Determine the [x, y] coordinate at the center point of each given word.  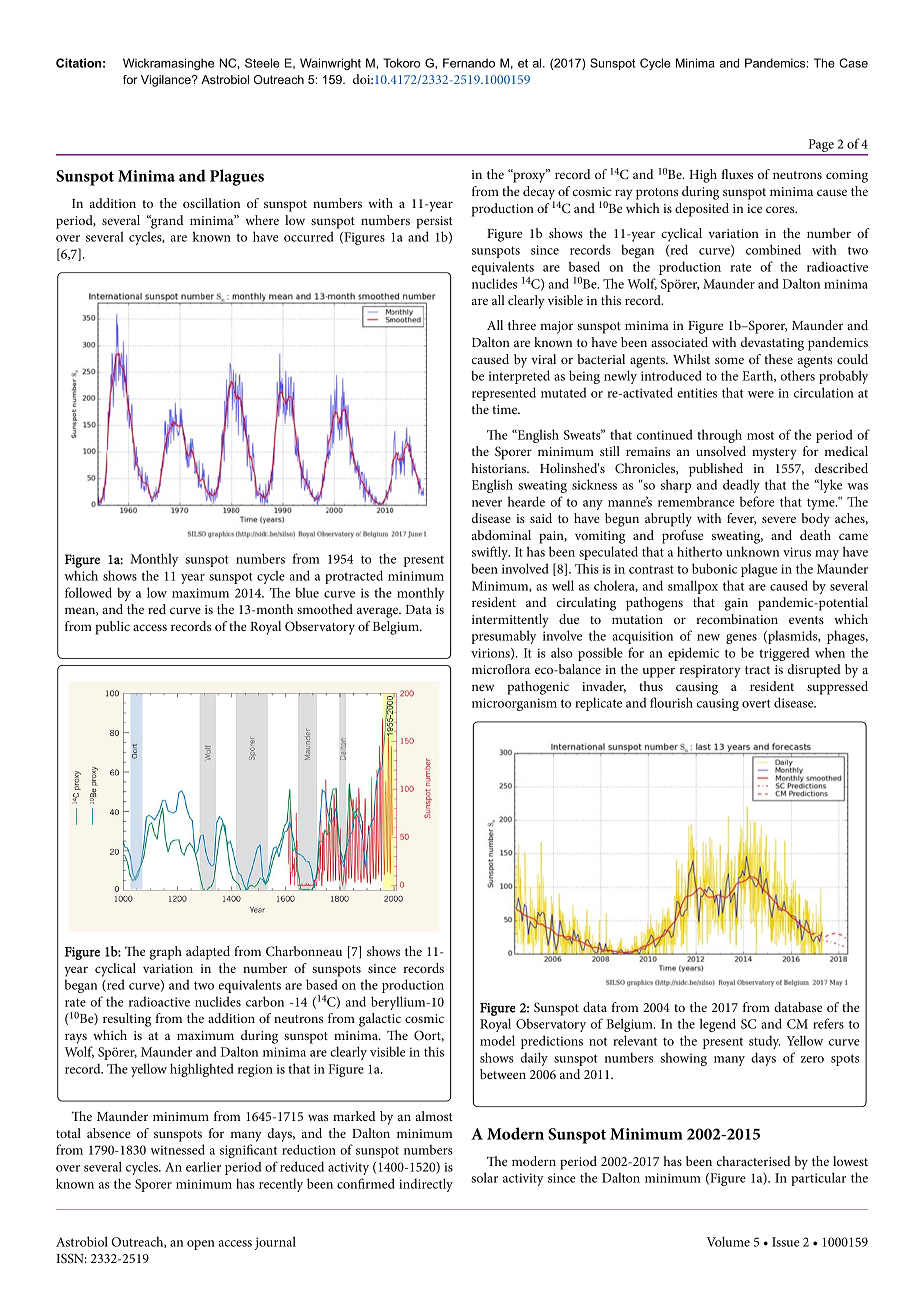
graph [166, 953]
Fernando [469, 63]
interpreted [519, 377]
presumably [503, 637]
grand [166, 222]
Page [821, 147]
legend [718, 1025]
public [112, 628]
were [761, 394]
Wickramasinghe [168, 64]
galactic [380, 1020]
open [201, 1245]
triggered [784, 654]
